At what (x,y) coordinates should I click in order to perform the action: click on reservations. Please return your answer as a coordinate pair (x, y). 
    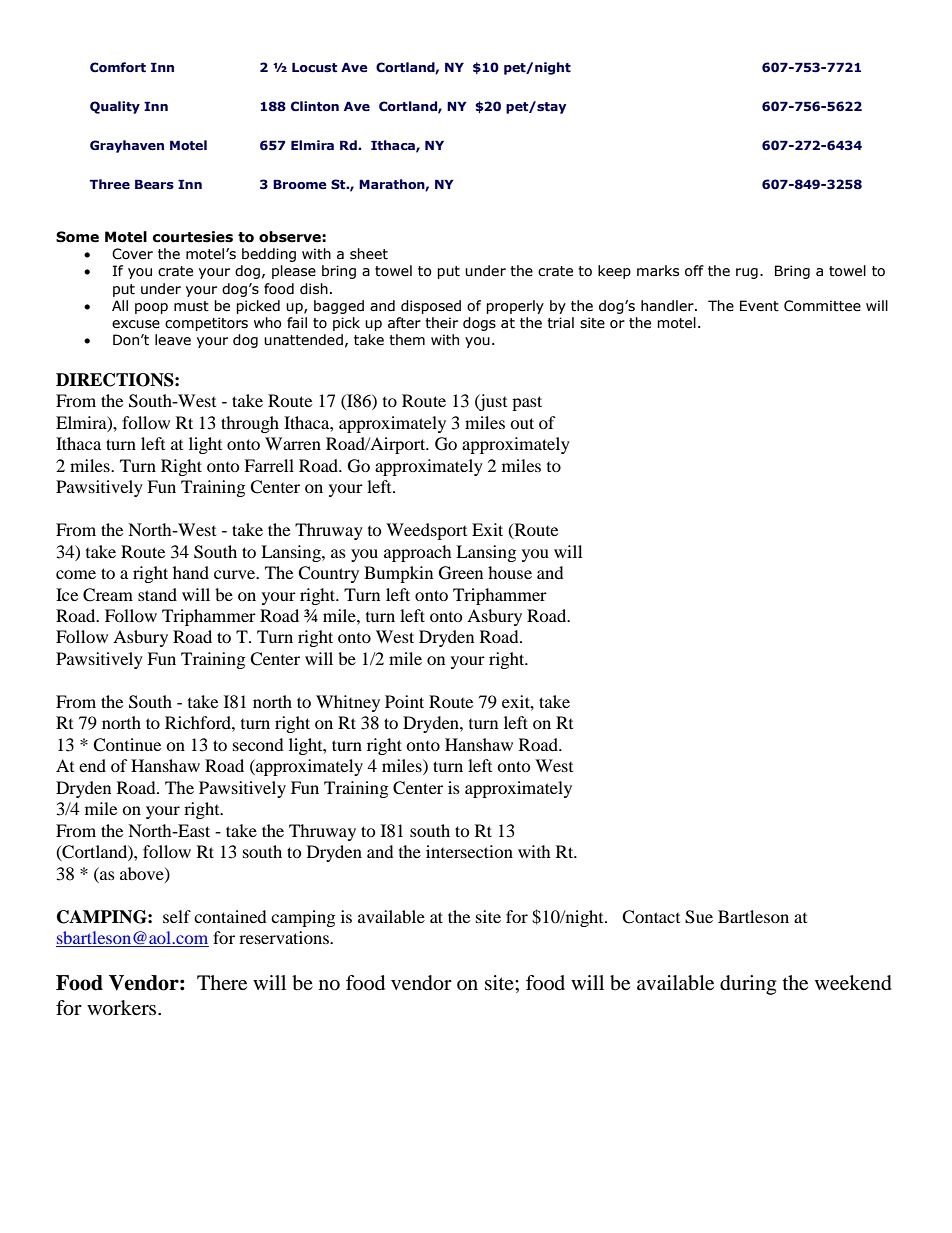
    Looking at the image, I should click on (285, 937).
